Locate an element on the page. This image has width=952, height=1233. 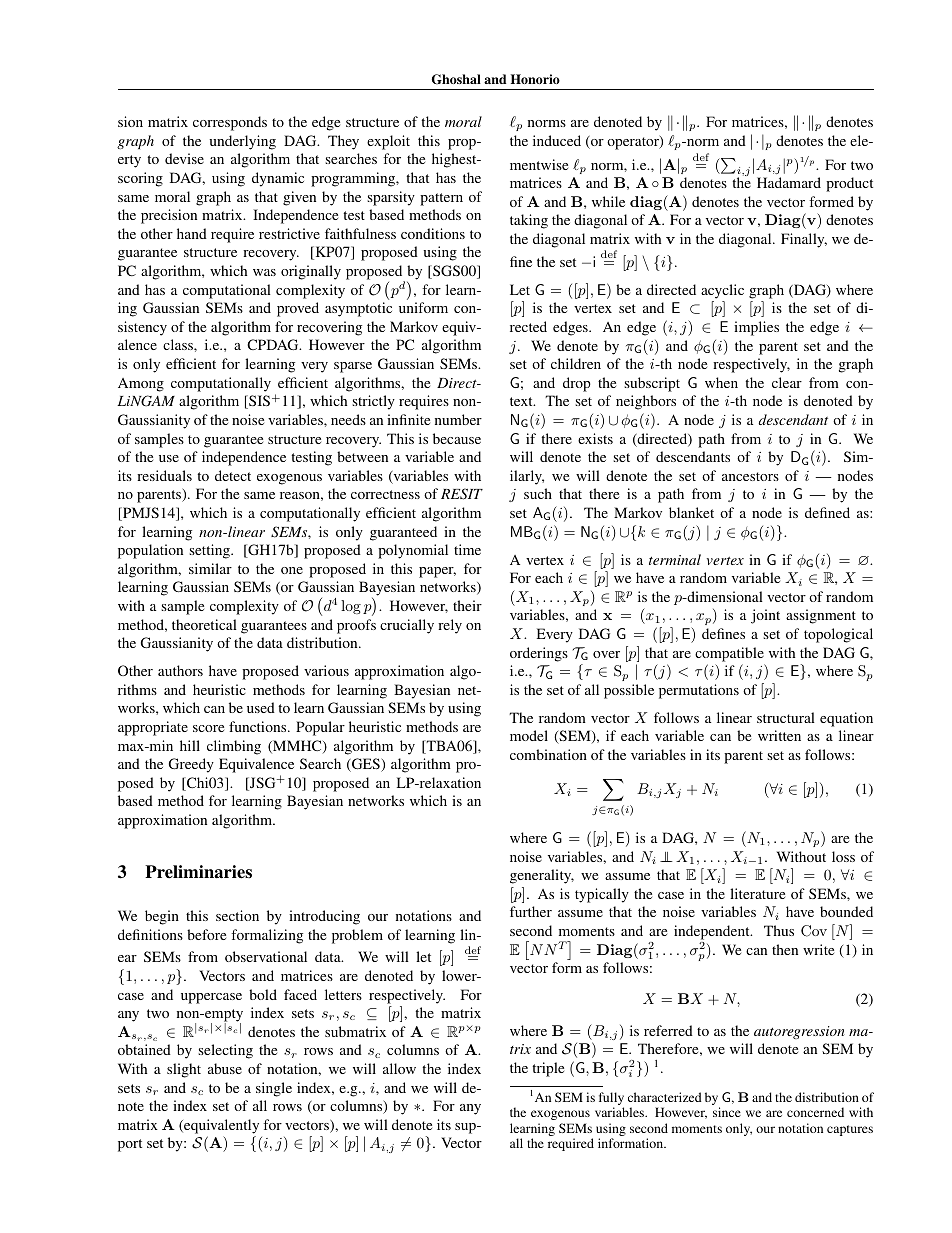
Greedy is located at coordinates (191, 765).
